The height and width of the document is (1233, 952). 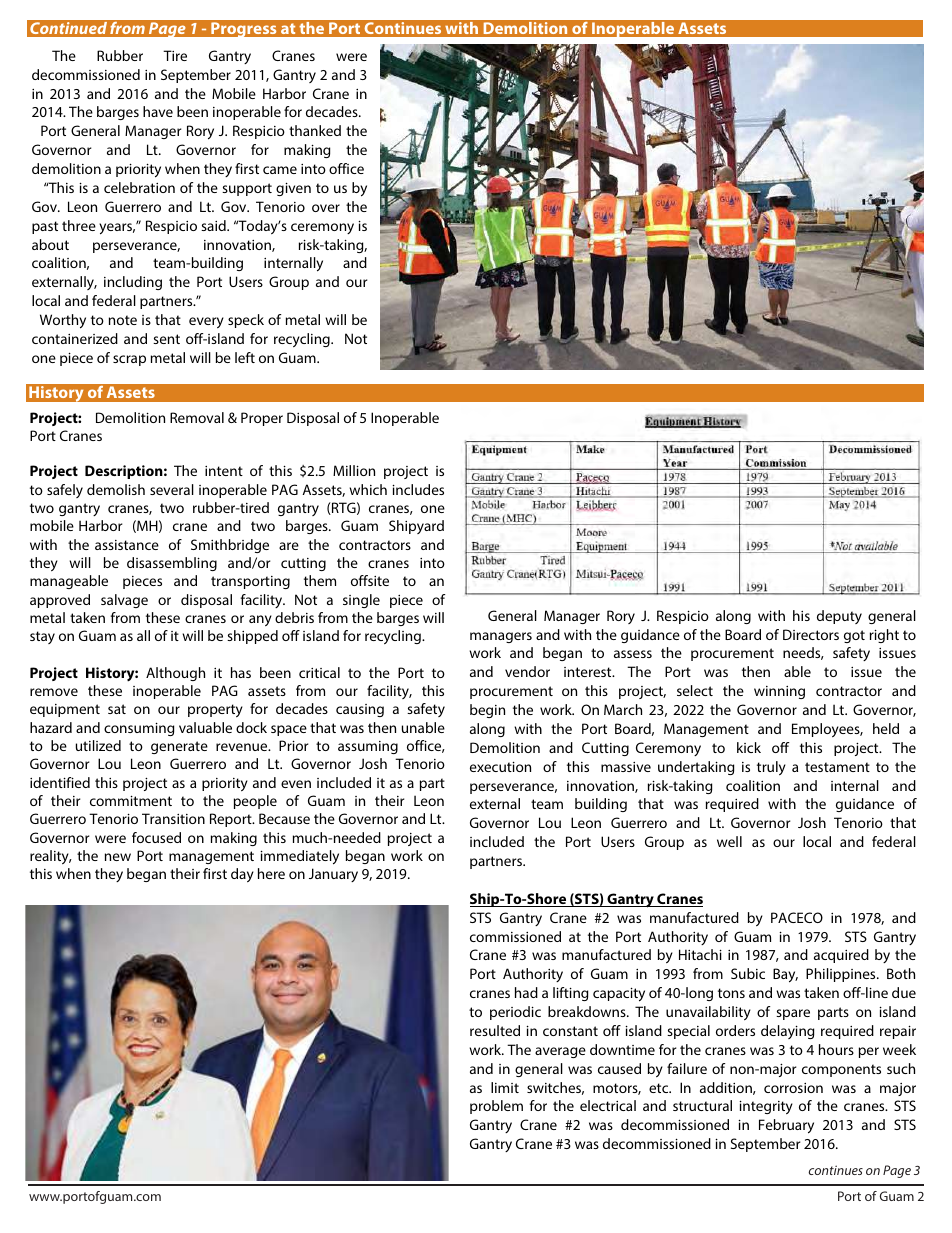 I want to click on have, so click(x=158, y=111).
